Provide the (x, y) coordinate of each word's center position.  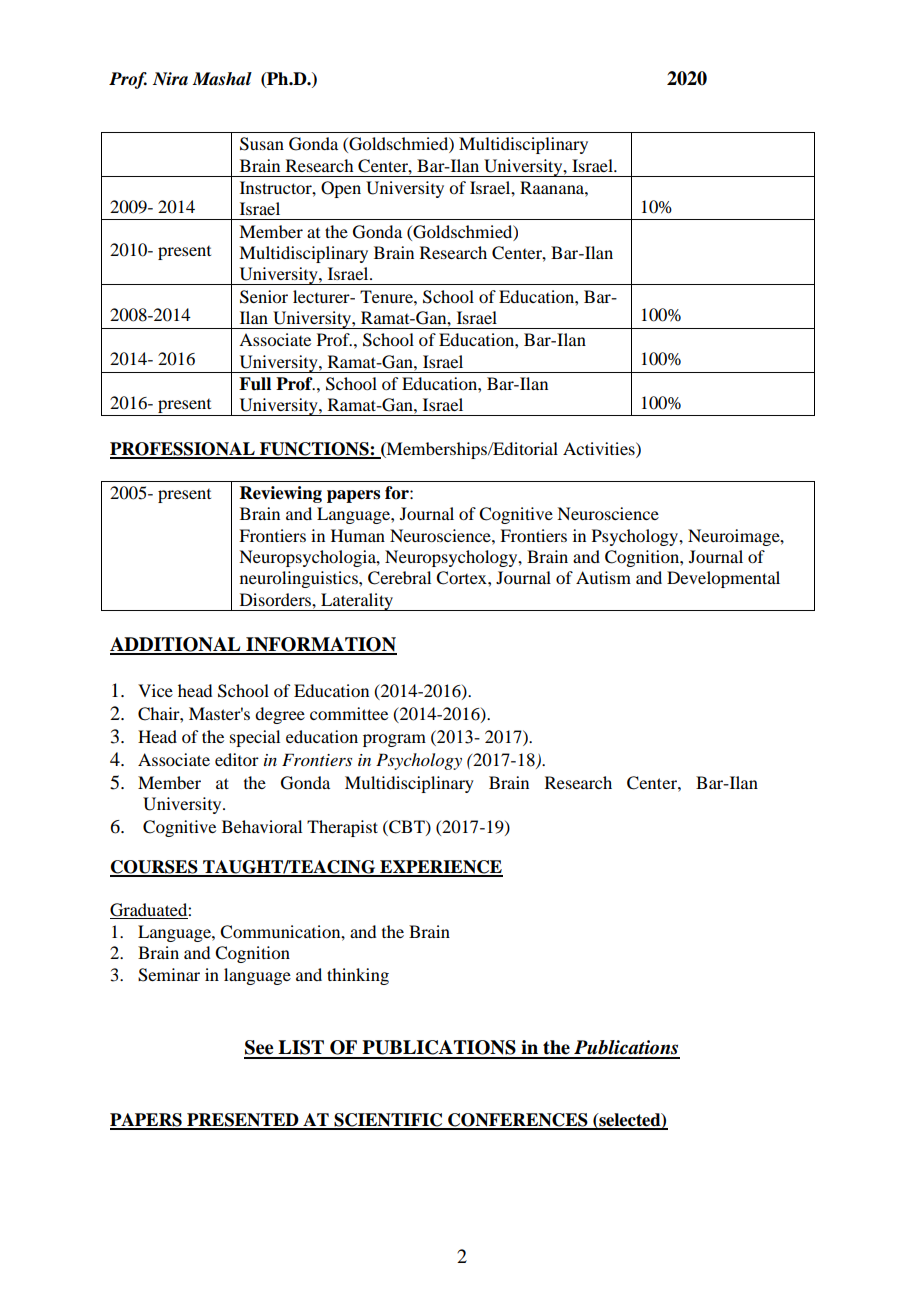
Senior (264, 297)
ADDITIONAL (176, 645)
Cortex (462, 578)
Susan (262, 144)
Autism (603, 577)
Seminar (169, 975)
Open (341, 189)
